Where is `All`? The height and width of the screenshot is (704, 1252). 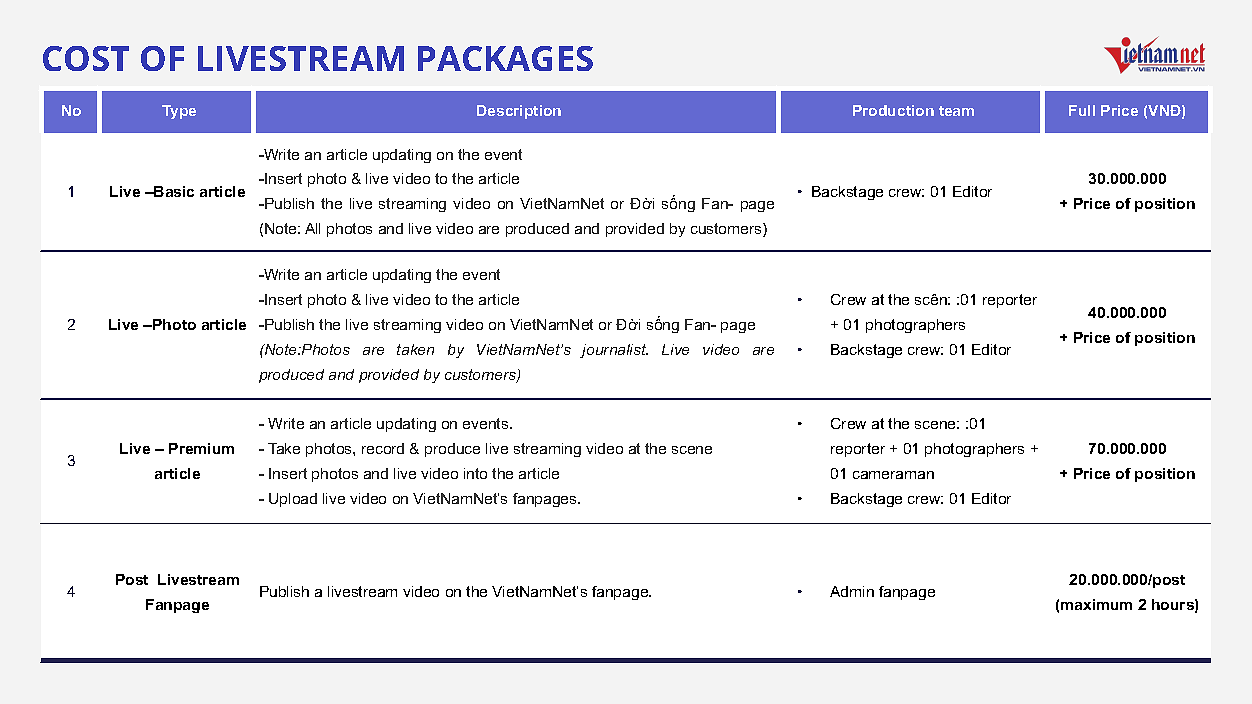 All is located at coordinates (312, 228).
